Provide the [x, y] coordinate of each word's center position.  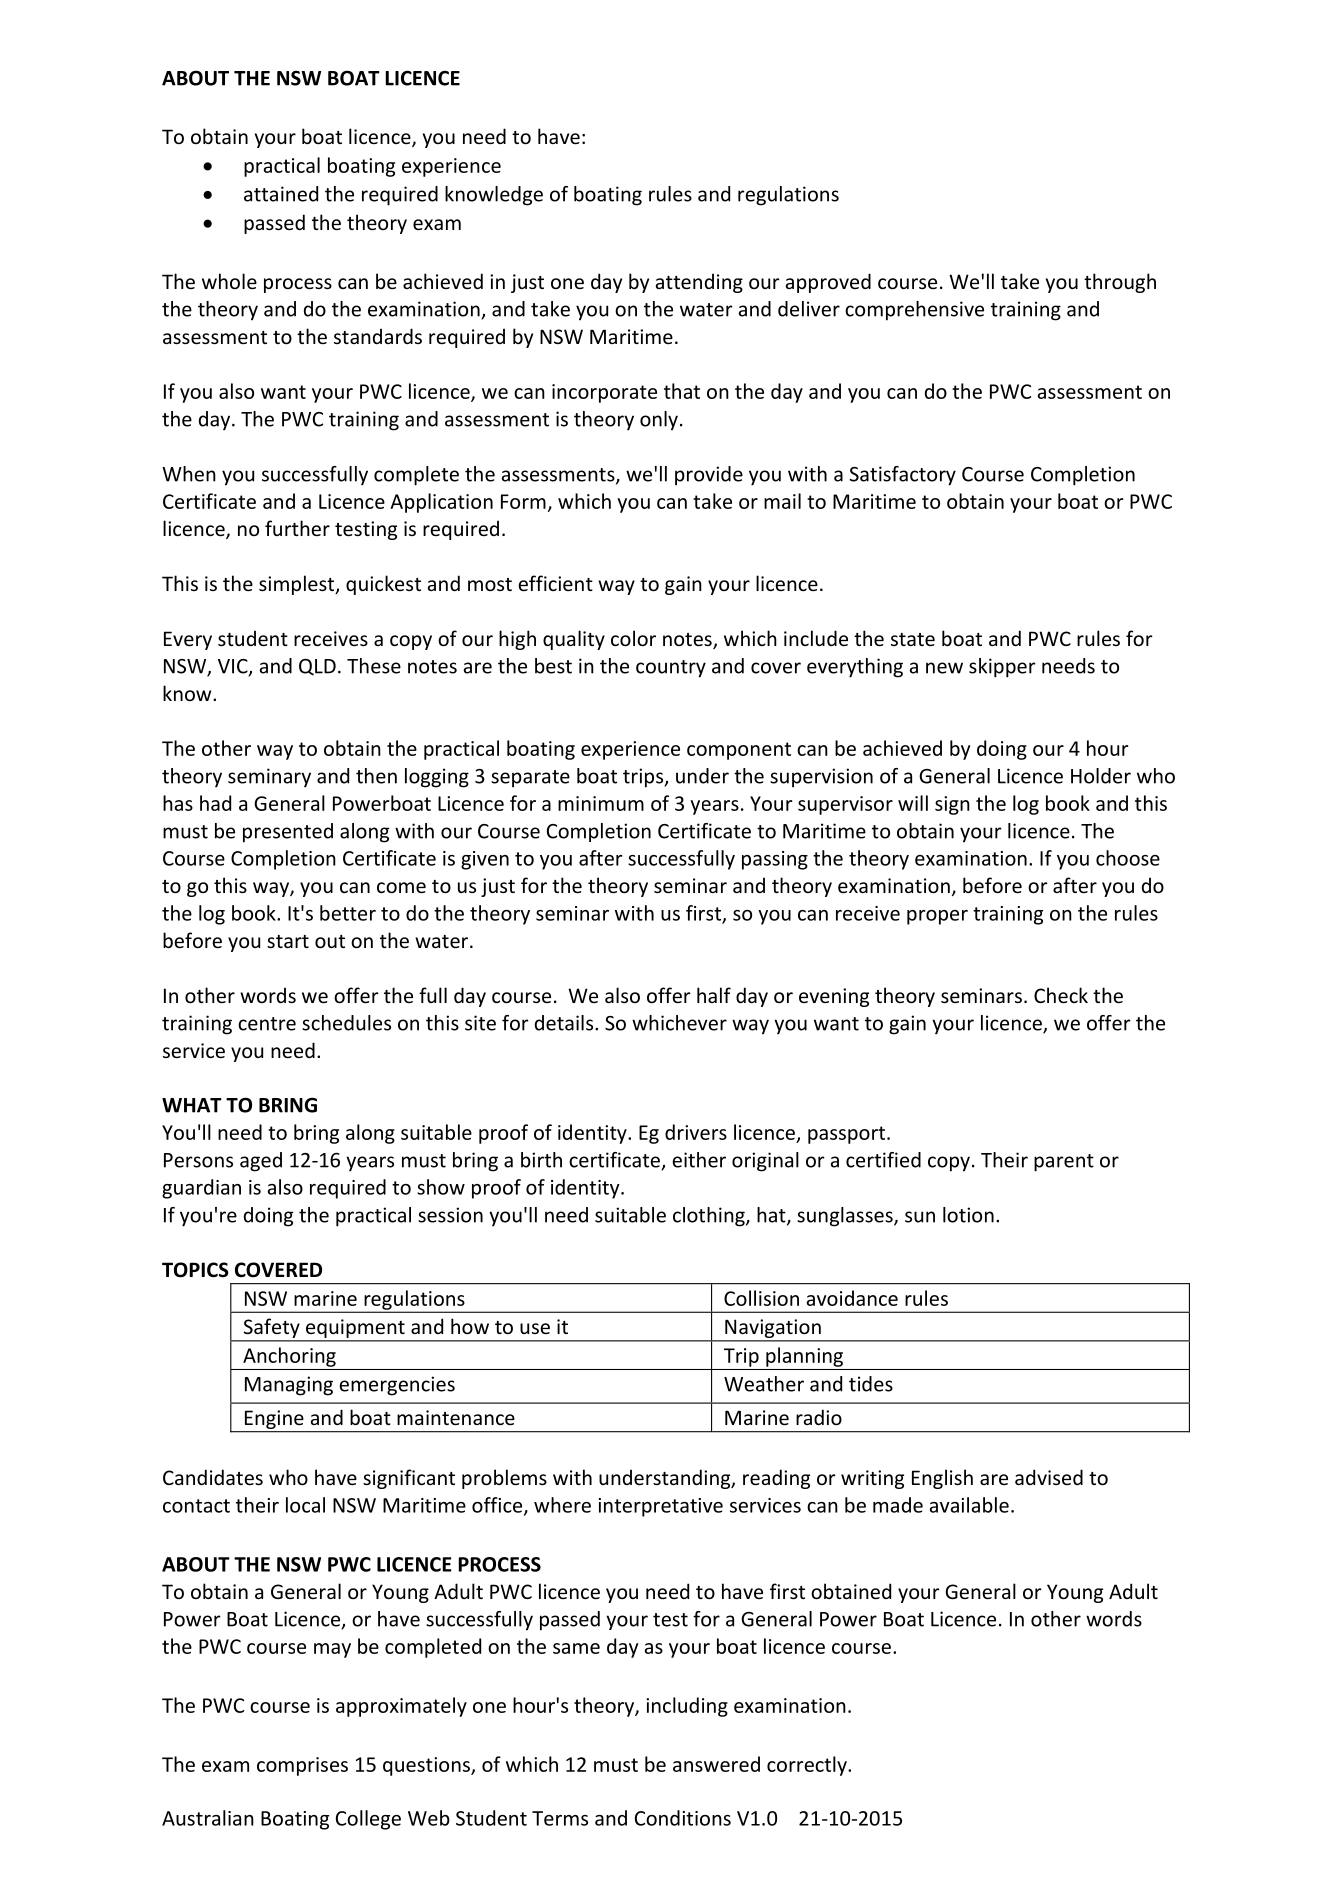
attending [699, 283]
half [714, 995]
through [1120, 283]
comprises [302, 1766]
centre [267, 1024]
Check [1061, 995]
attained [281, 194]
